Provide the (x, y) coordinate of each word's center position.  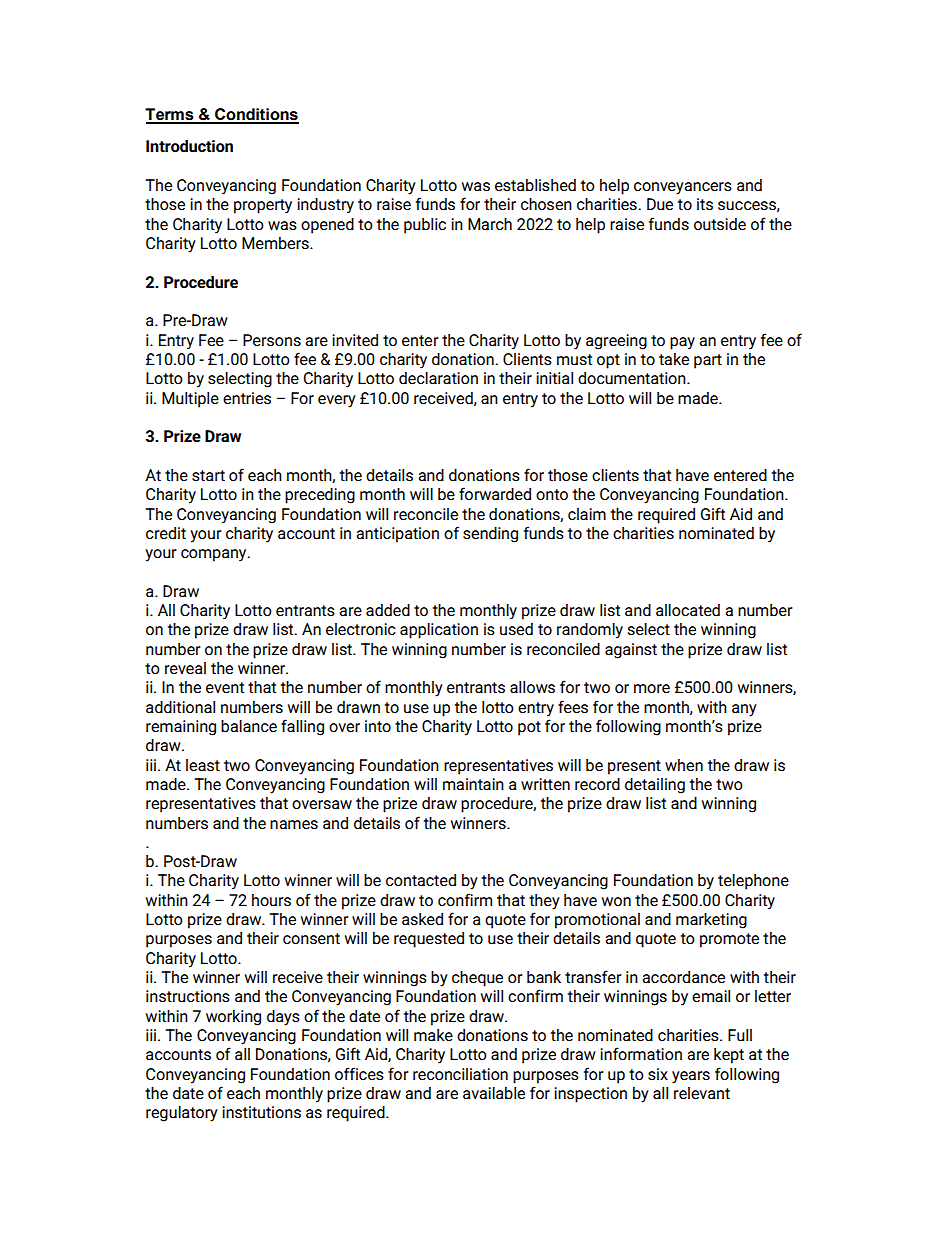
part (708, 361)
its (705, 204)
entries (247, 398)
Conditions (256, 115)
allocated (688, 610)
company (215, 555)
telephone (753, 882)
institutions (261, 1112)
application (439, 631)
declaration (438, 378)
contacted (421, 880)
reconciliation (460, 1074)
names (294, 824)
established (535, 185)
